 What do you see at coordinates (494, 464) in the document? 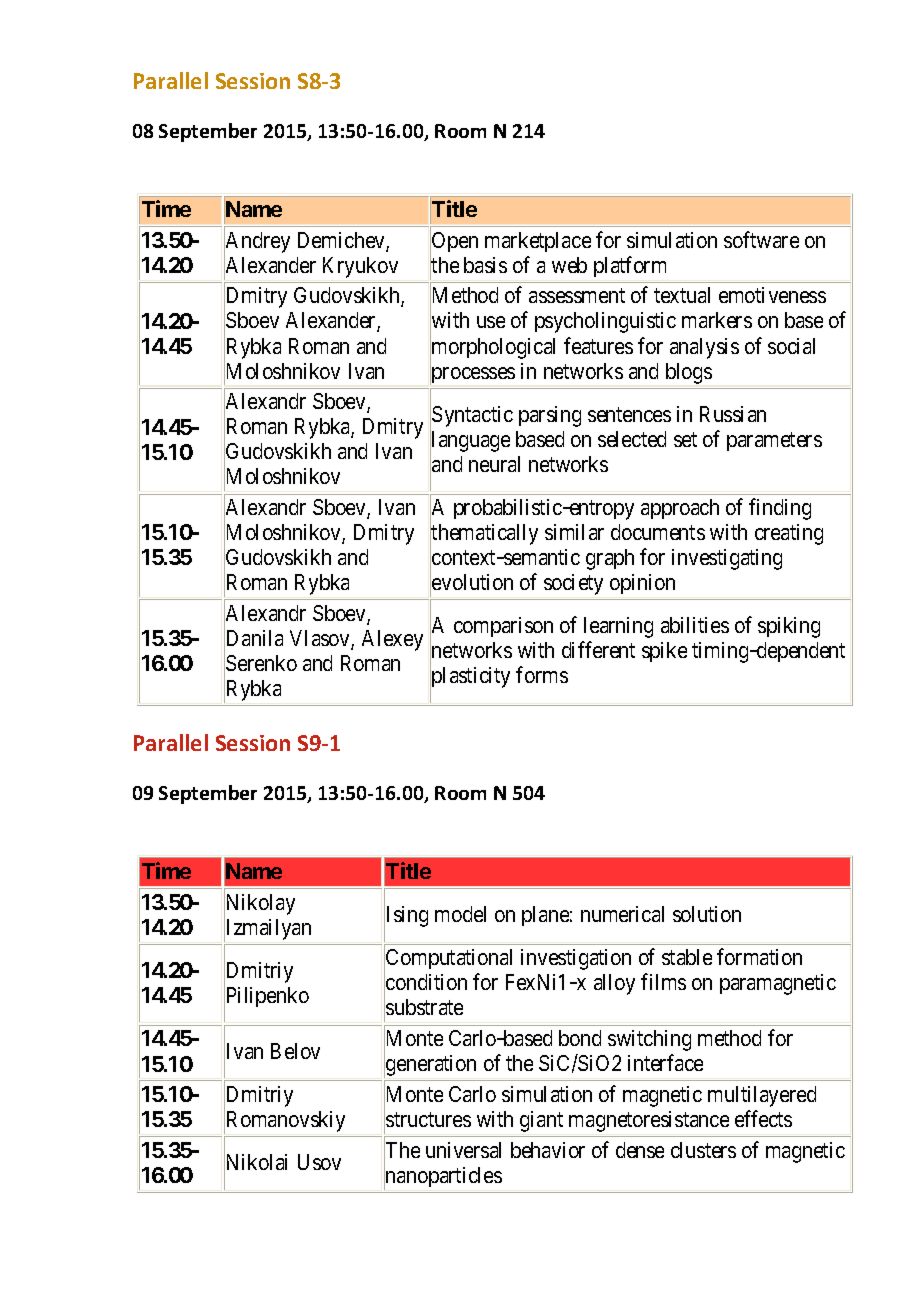
I see `neural` at bounding box center [494, 464].
